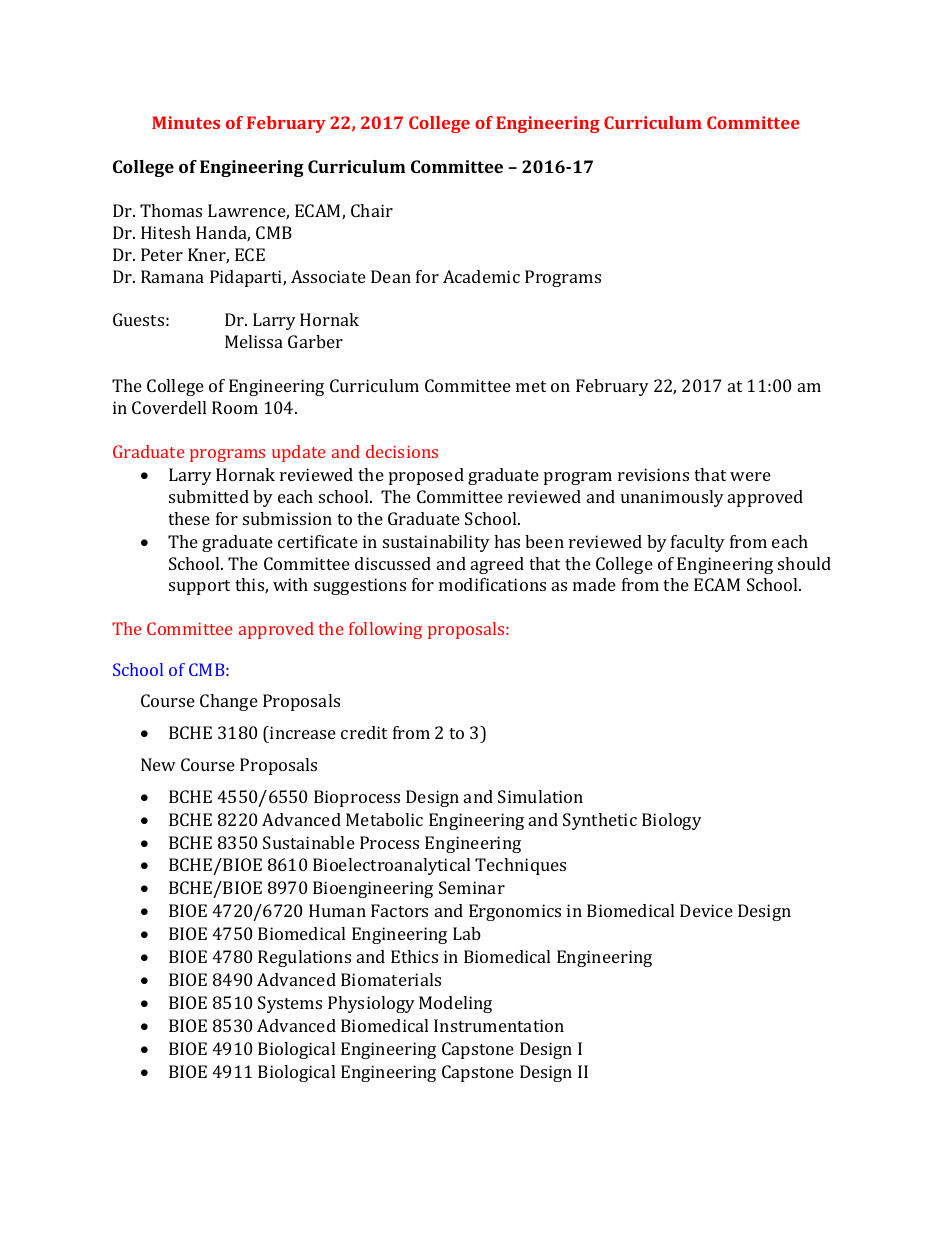  Describe the element at coordinates (290, 1004) in the image. I see `Systems` at that location.
